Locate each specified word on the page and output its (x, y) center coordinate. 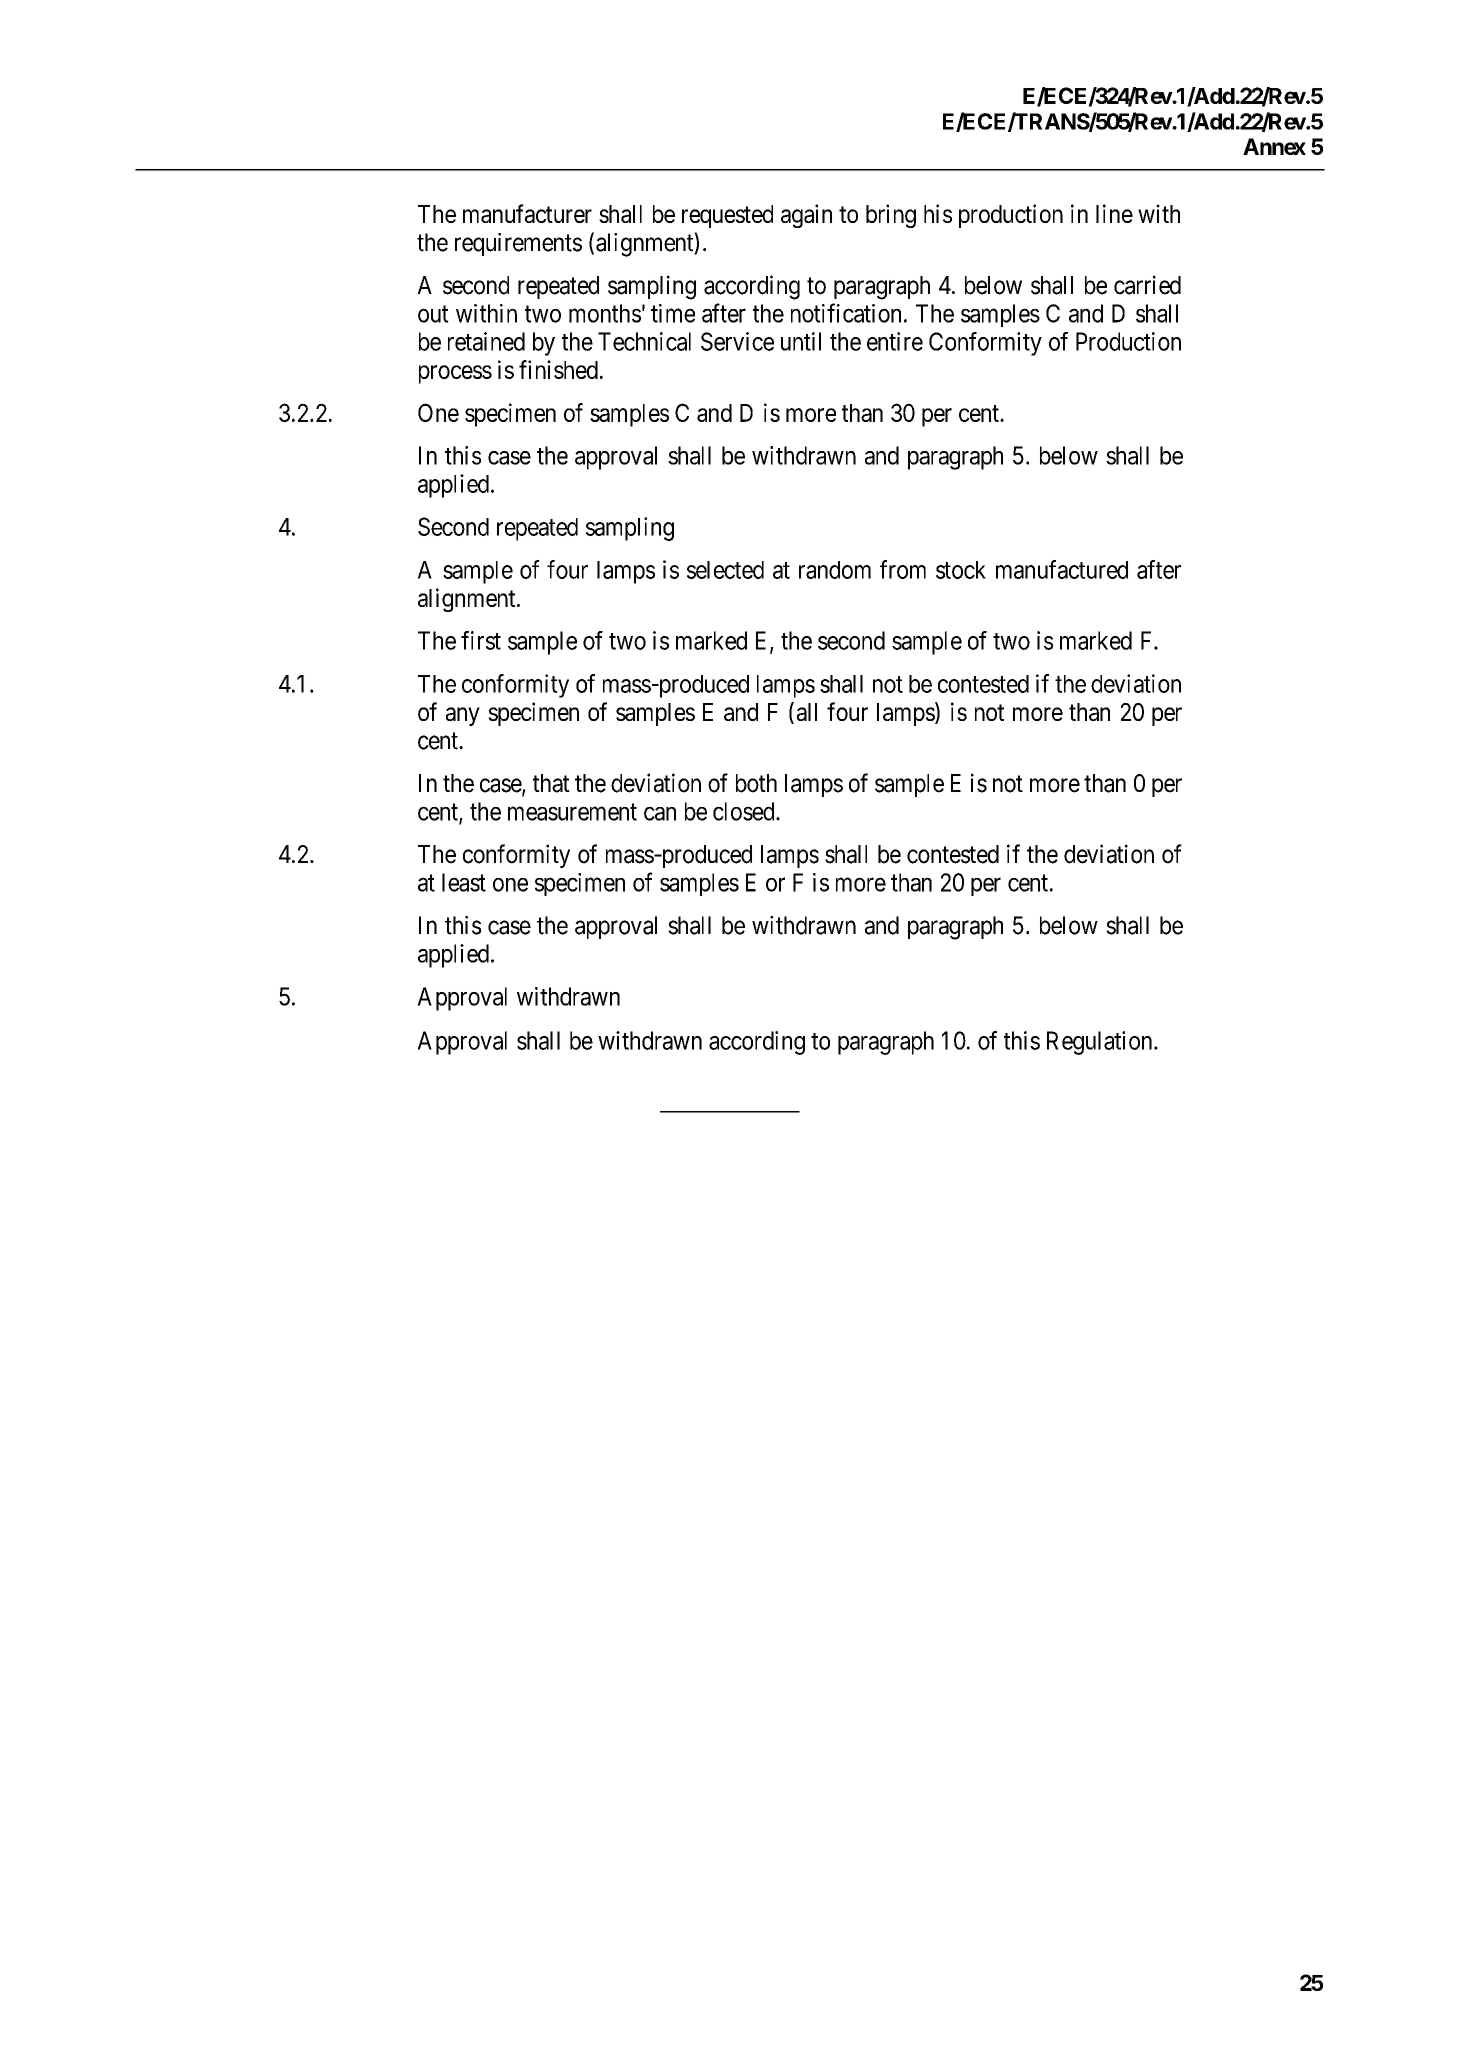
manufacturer (527, 213)
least (464, 882)
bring (891, 216)
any (463, 716)
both (756, 783)
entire (895, 341)
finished (558, 369)
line (1114, 213)
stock (961, 570)
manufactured (1062, 569)
